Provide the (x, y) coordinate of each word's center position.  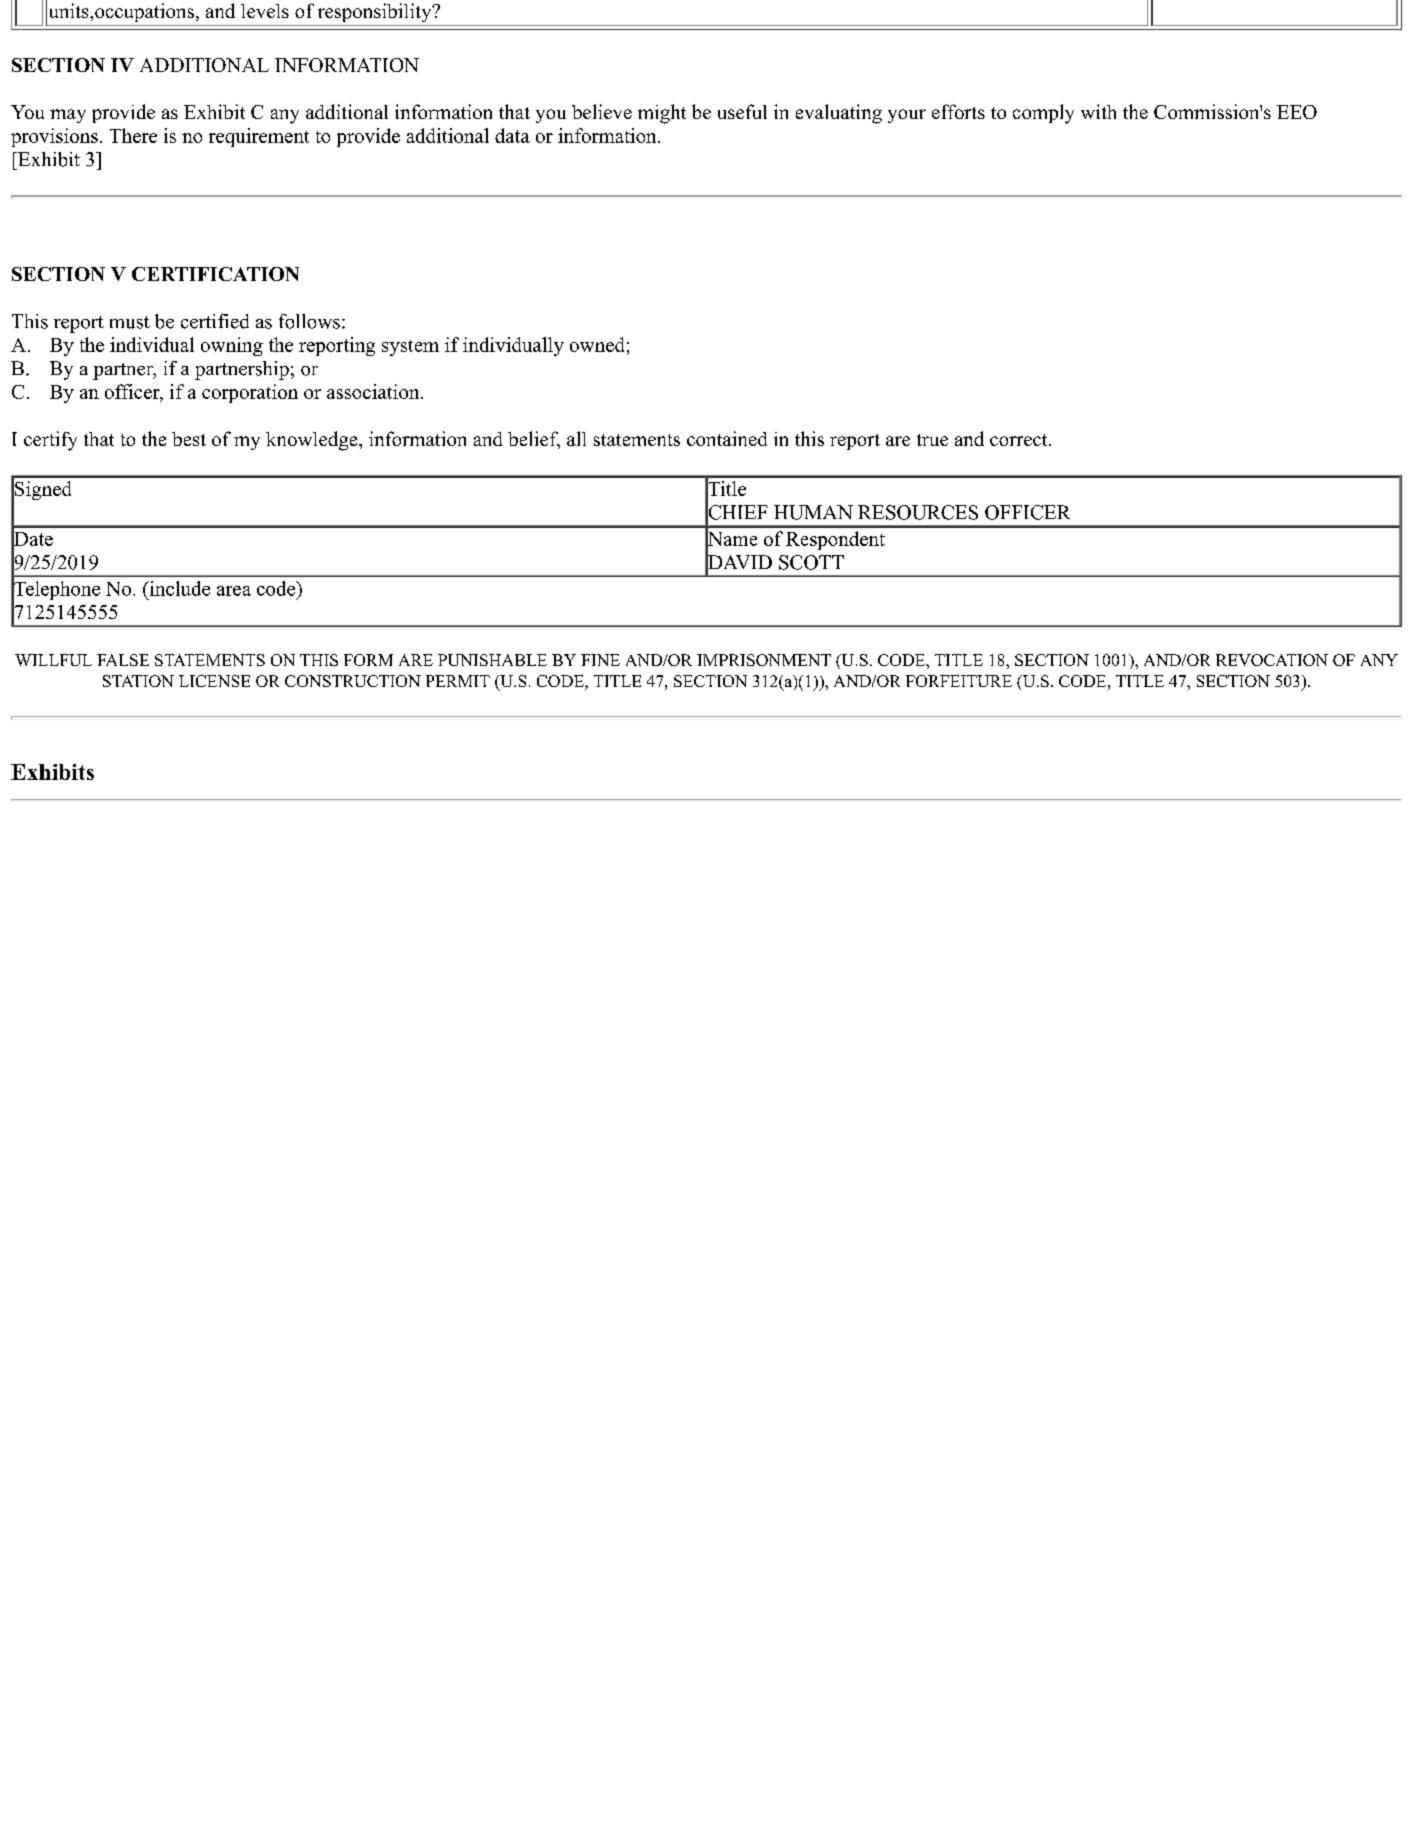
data (512, 135)
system (410, 348)
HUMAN (813, 512)
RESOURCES (918, 512)
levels (265, 11)
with (1098, 111)
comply (1043, 114)
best (189, 439)
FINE (600, 660)
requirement (259, 137)
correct (1020, 440)
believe (602, 111)
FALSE (123, 660)
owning (232, 346)
